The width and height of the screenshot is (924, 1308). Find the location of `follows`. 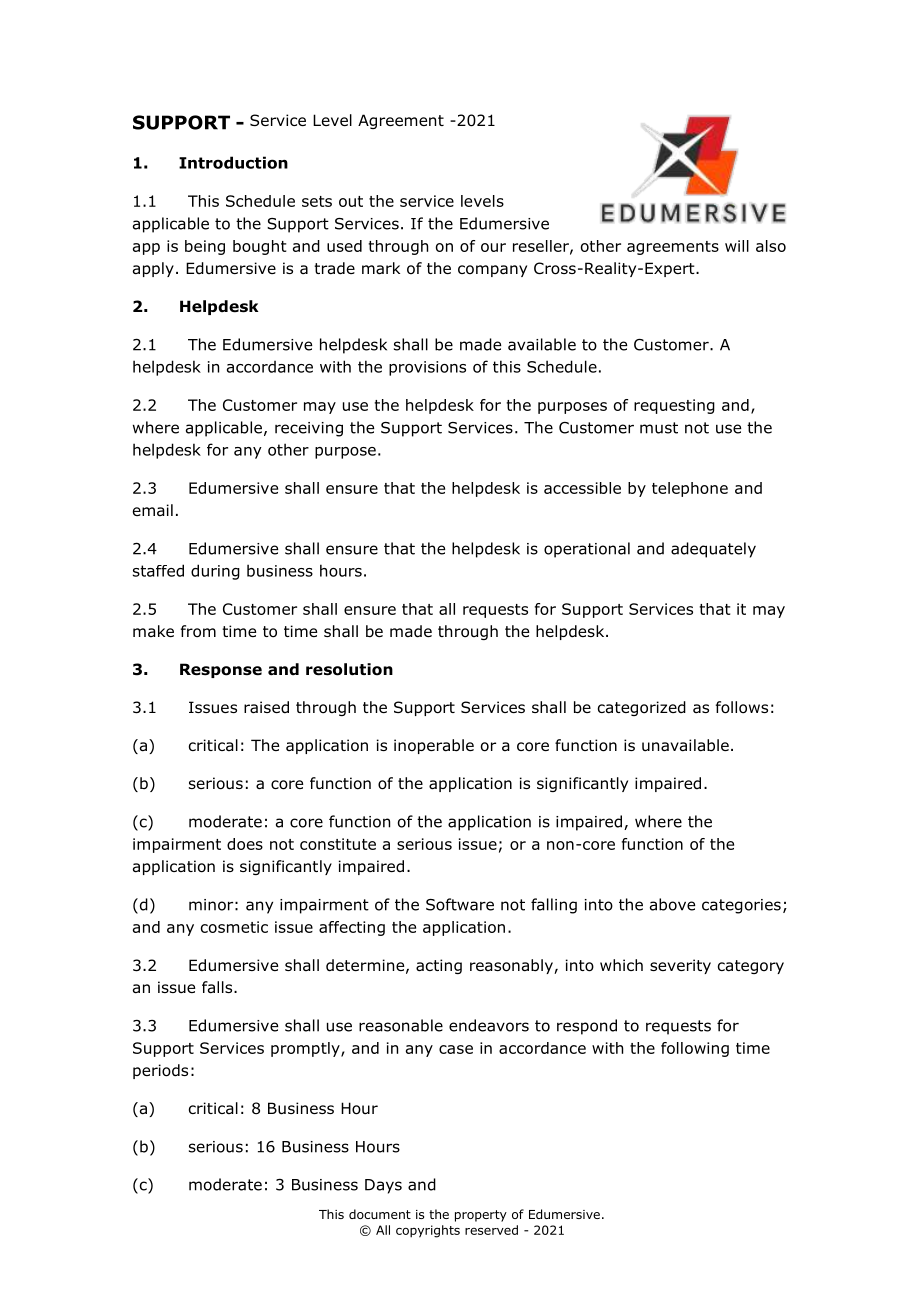

follows is located at coordinates (742, 707).
